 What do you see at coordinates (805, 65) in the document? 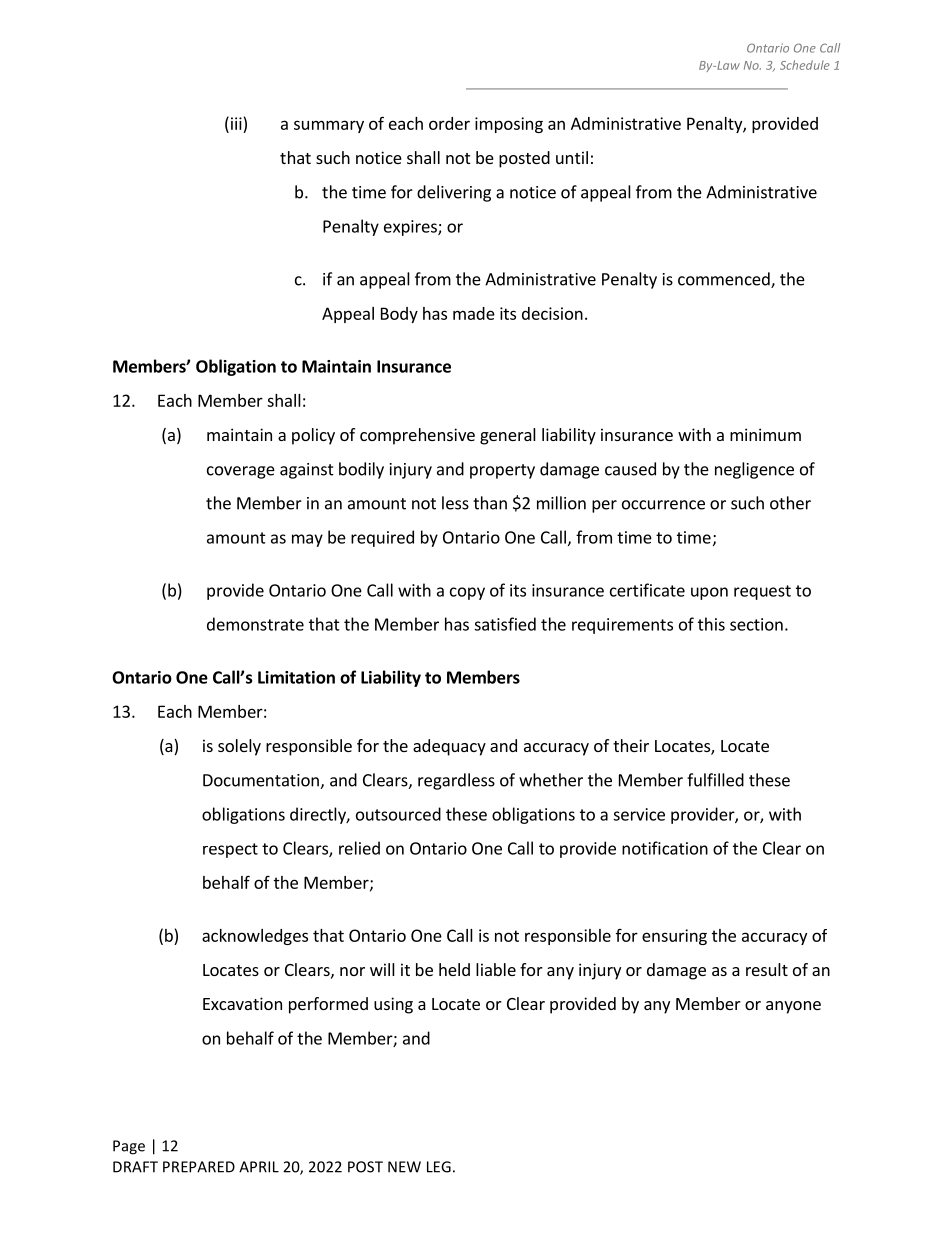
I see `Schedule` at bounding box center [805, 65].
